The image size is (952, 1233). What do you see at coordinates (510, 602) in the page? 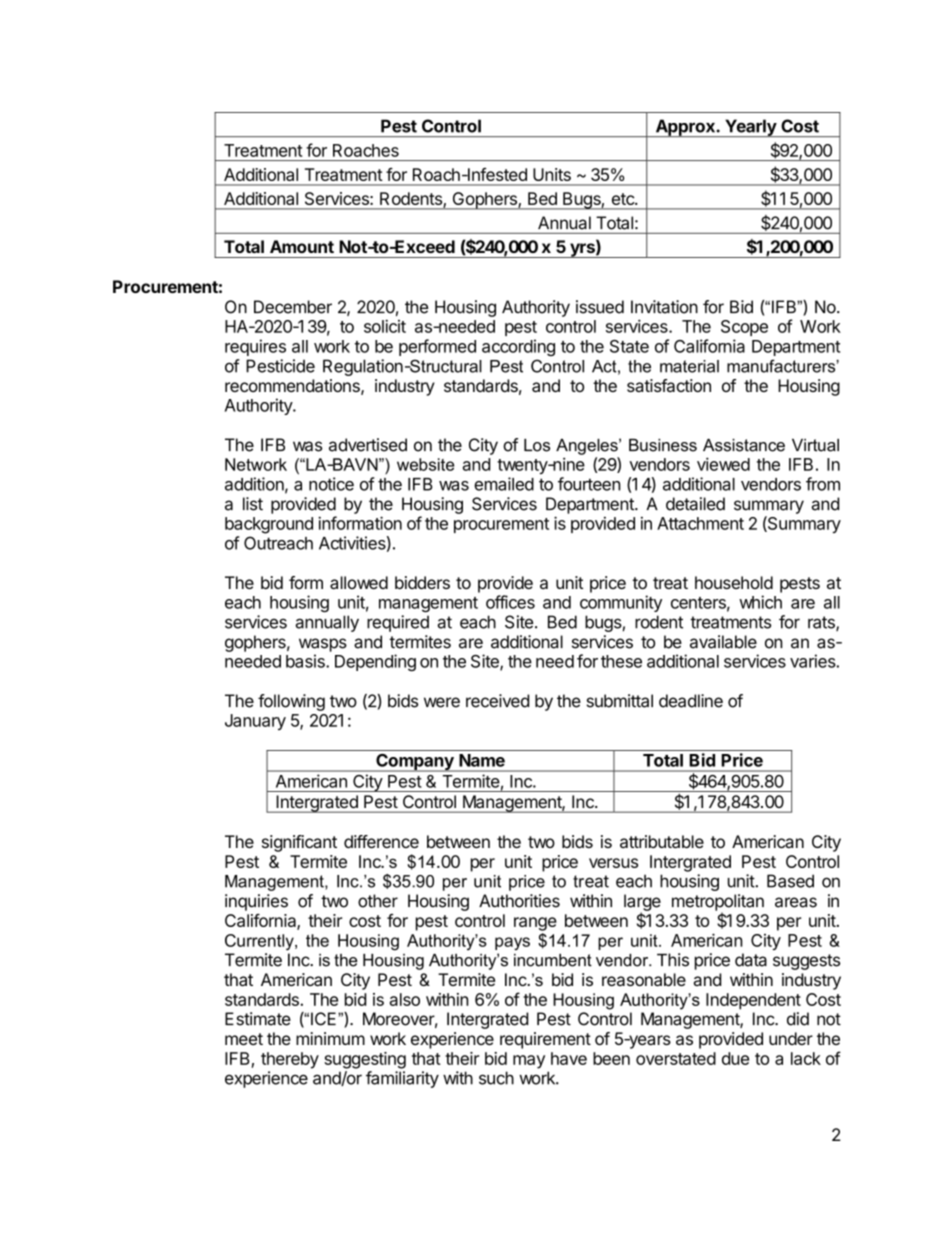
I see `offices` at bounding box center [510, 602].
